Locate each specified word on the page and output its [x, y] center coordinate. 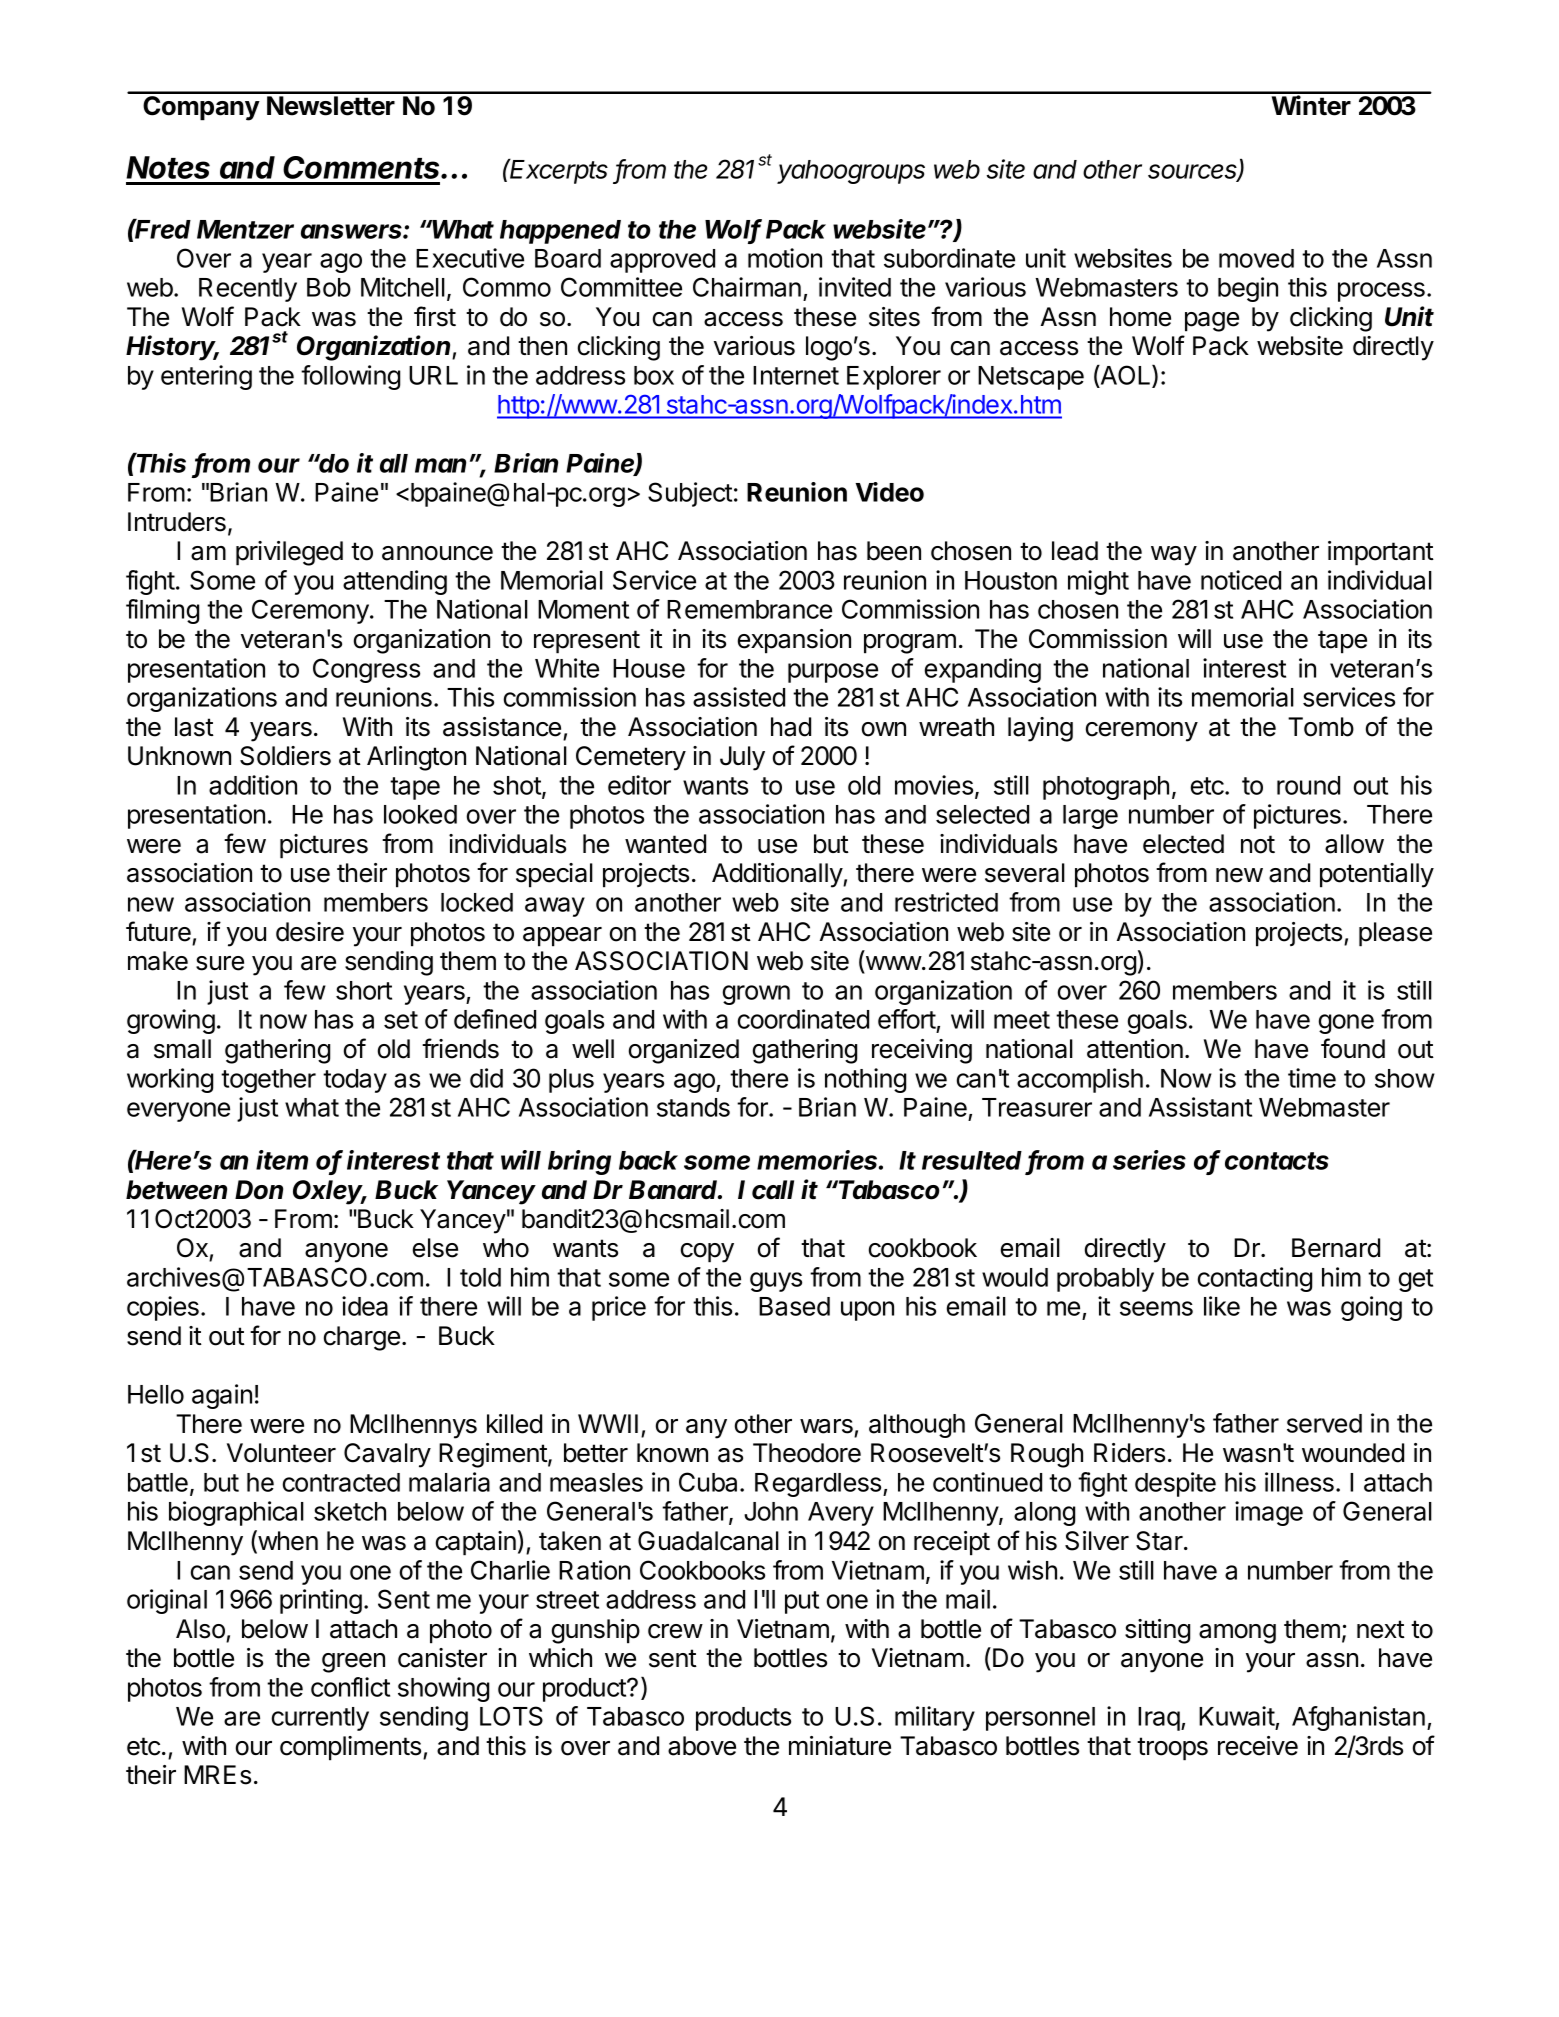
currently [320, 1719]
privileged [289, 553]
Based [794, 1306]
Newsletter [331, 106]
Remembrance [749, 609]
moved [1256, 258]
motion [785, 258]
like [1222, 1306]
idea [365, 1306]
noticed [1241, 580]
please [1395, 934]
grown [756, 995]
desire [310, 932]
